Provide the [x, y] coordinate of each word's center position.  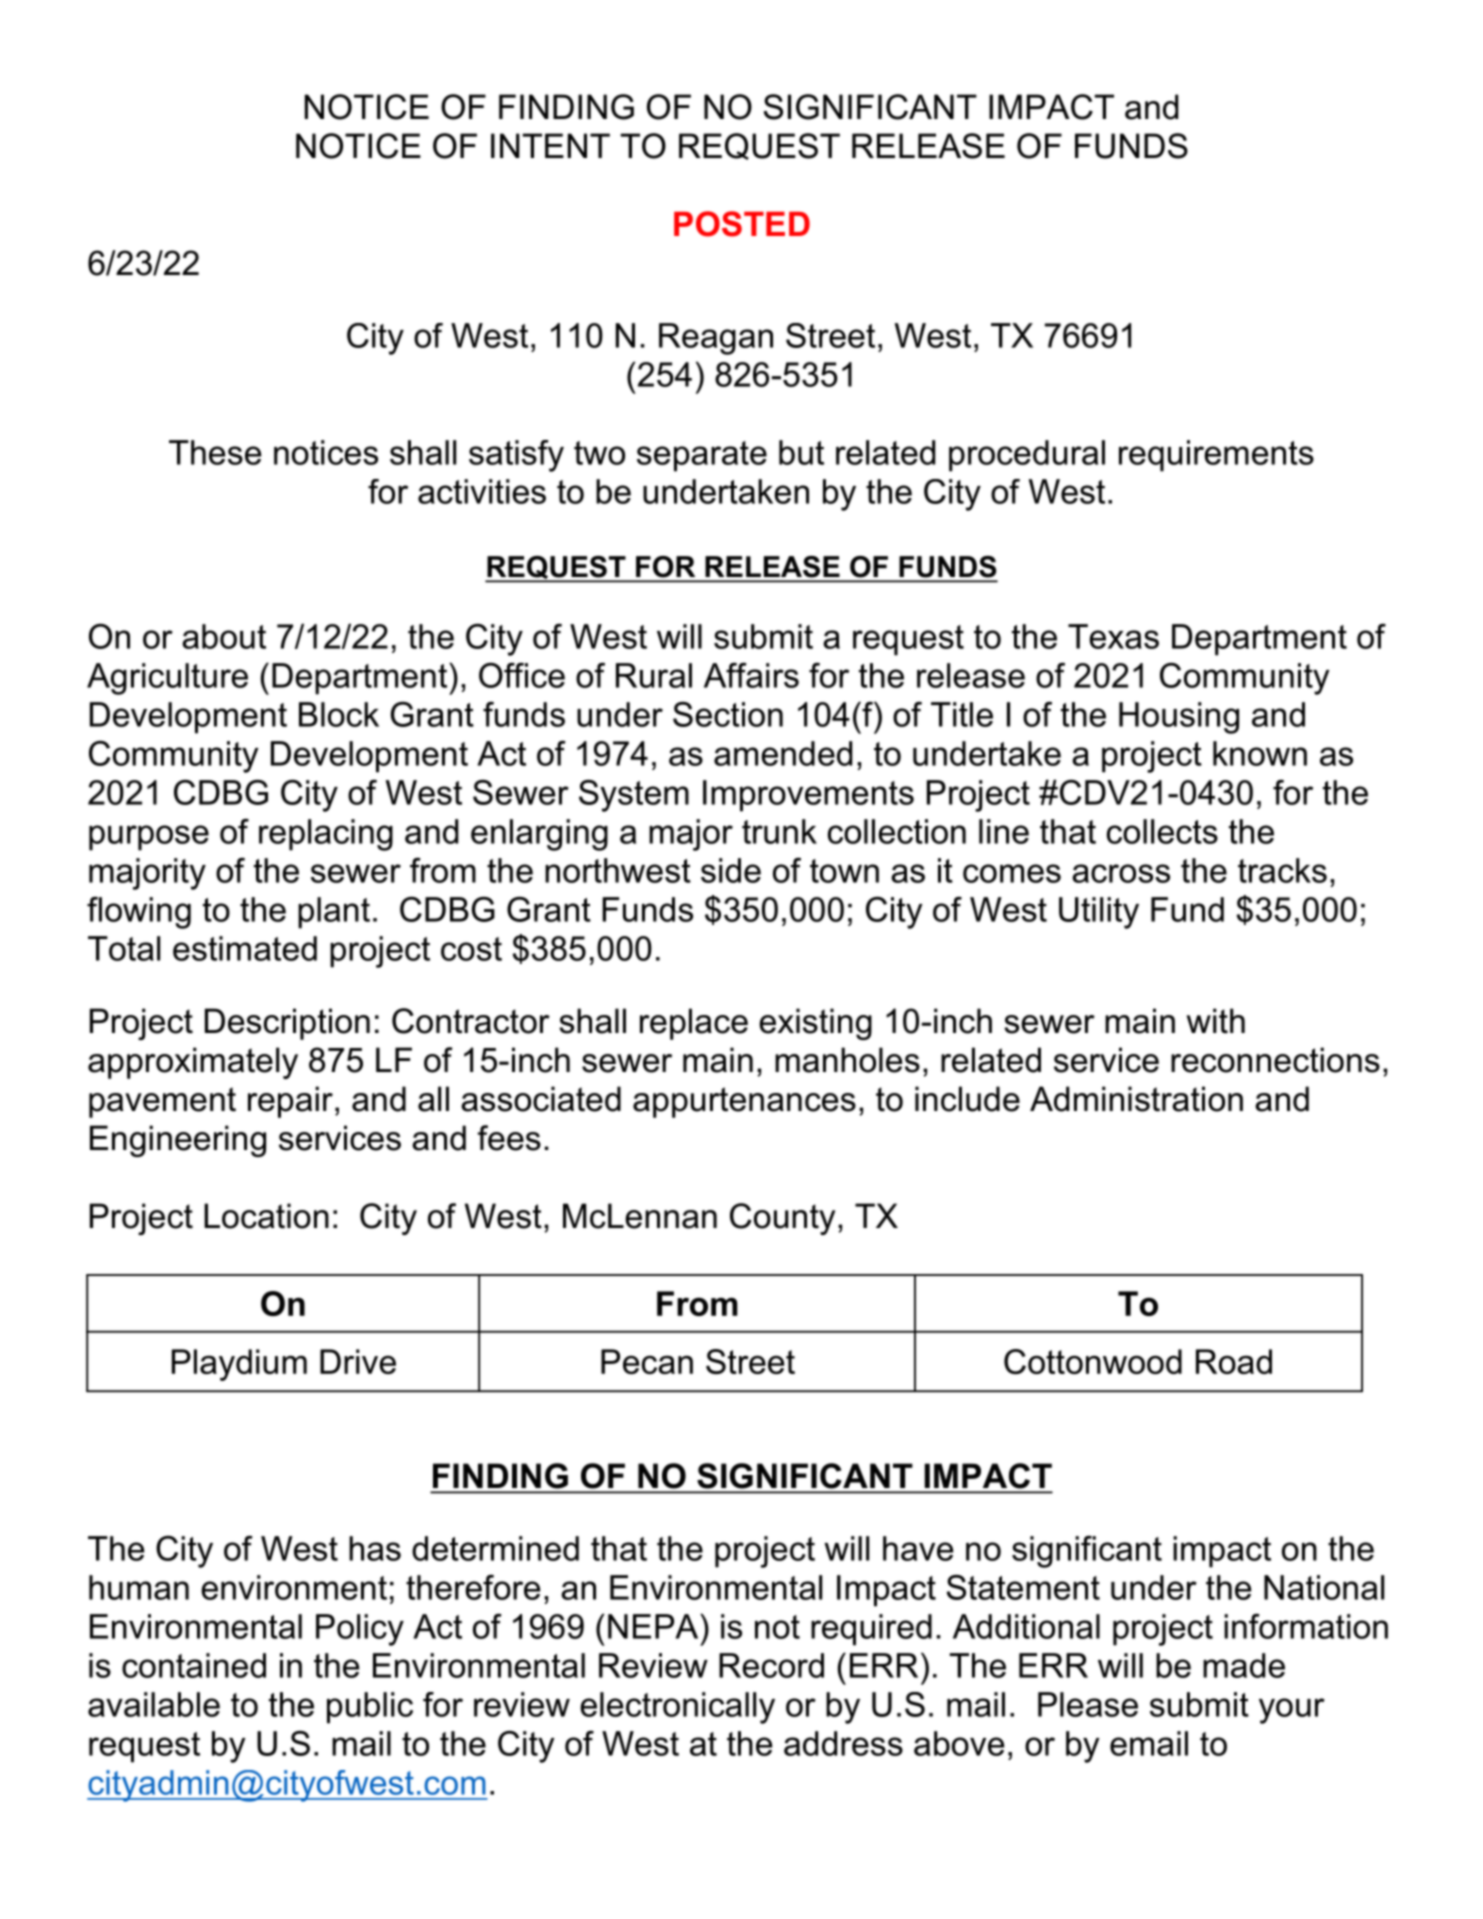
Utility [1099, 913]
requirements [1216, 456]
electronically [677, 1708]
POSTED [742, 224]
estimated [245, 948]
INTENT [550, 145]
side [731, 870]
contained [194, 1665]
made [1244, 1665]
